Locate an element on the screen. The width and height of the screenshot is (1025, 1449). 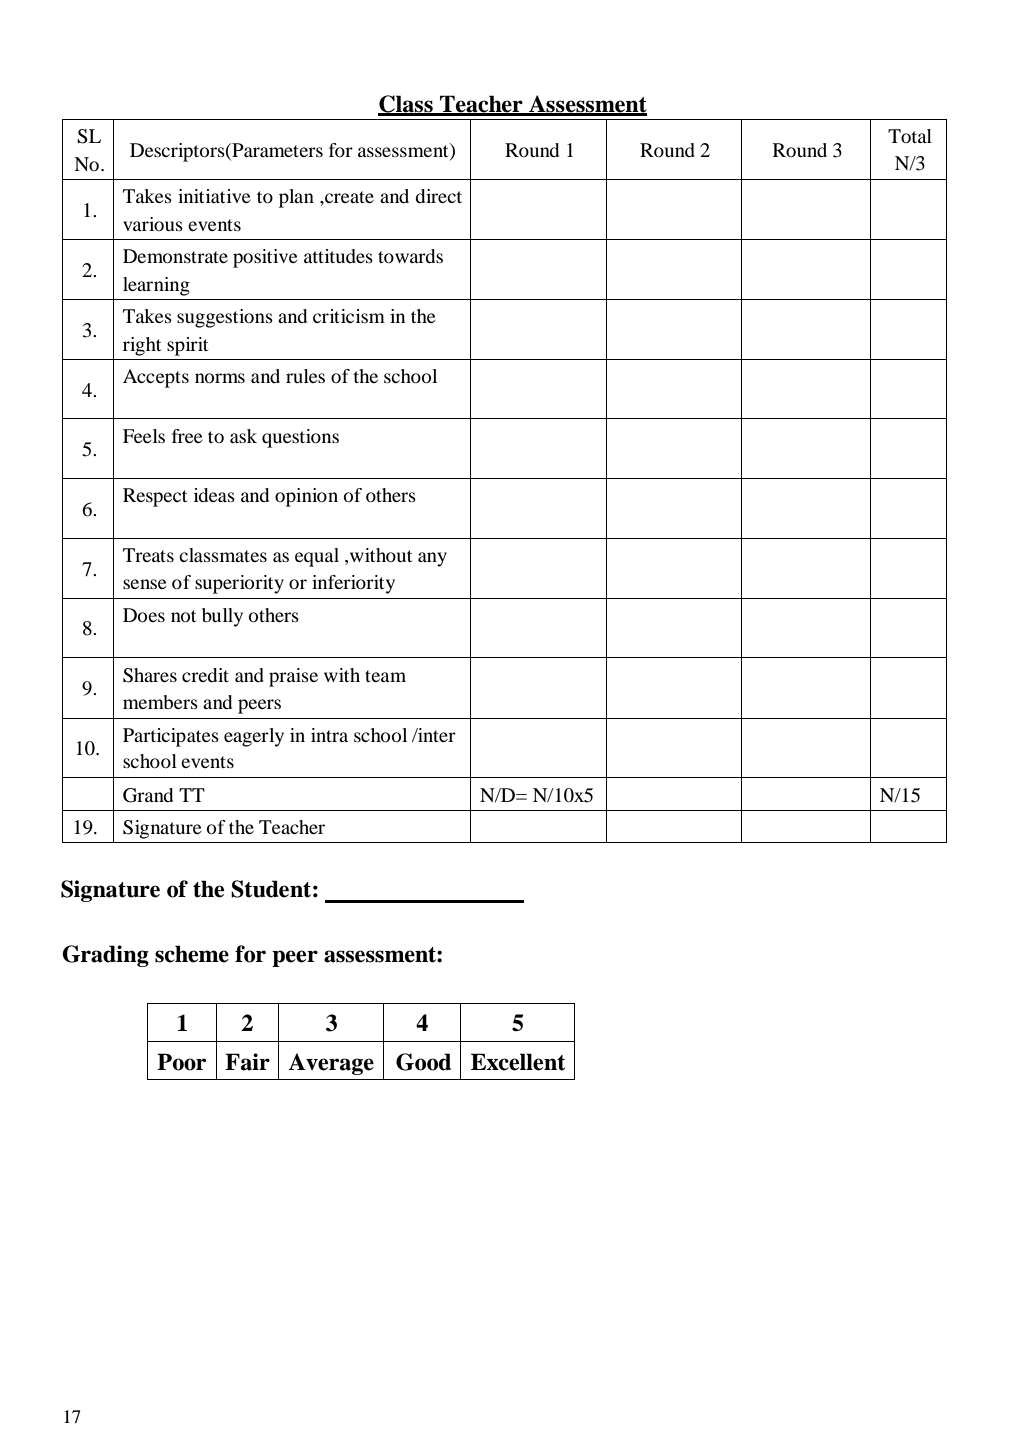
not is located at coordinates (183, 616).
